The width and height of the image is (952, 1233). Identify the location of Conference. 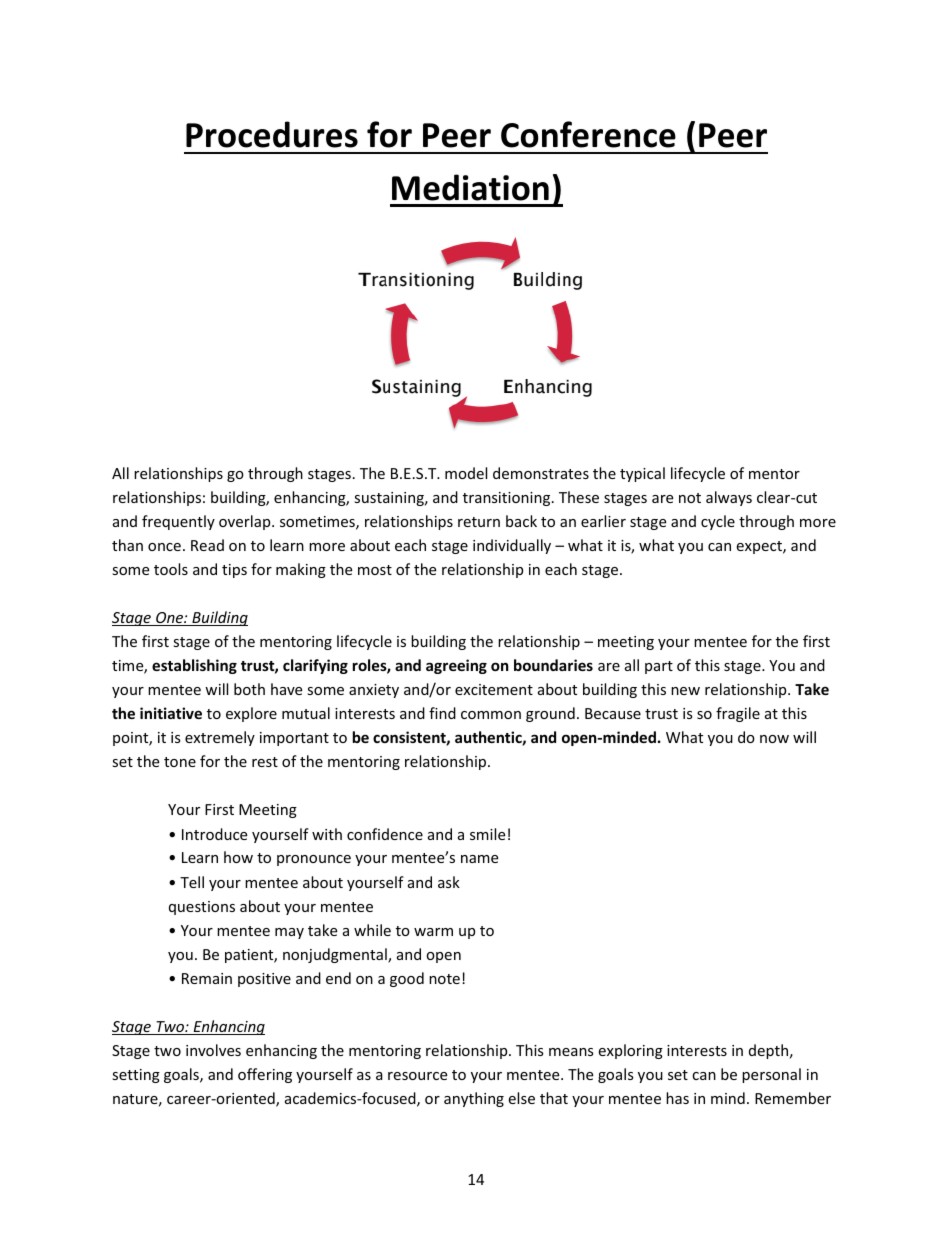
(588, 134).
